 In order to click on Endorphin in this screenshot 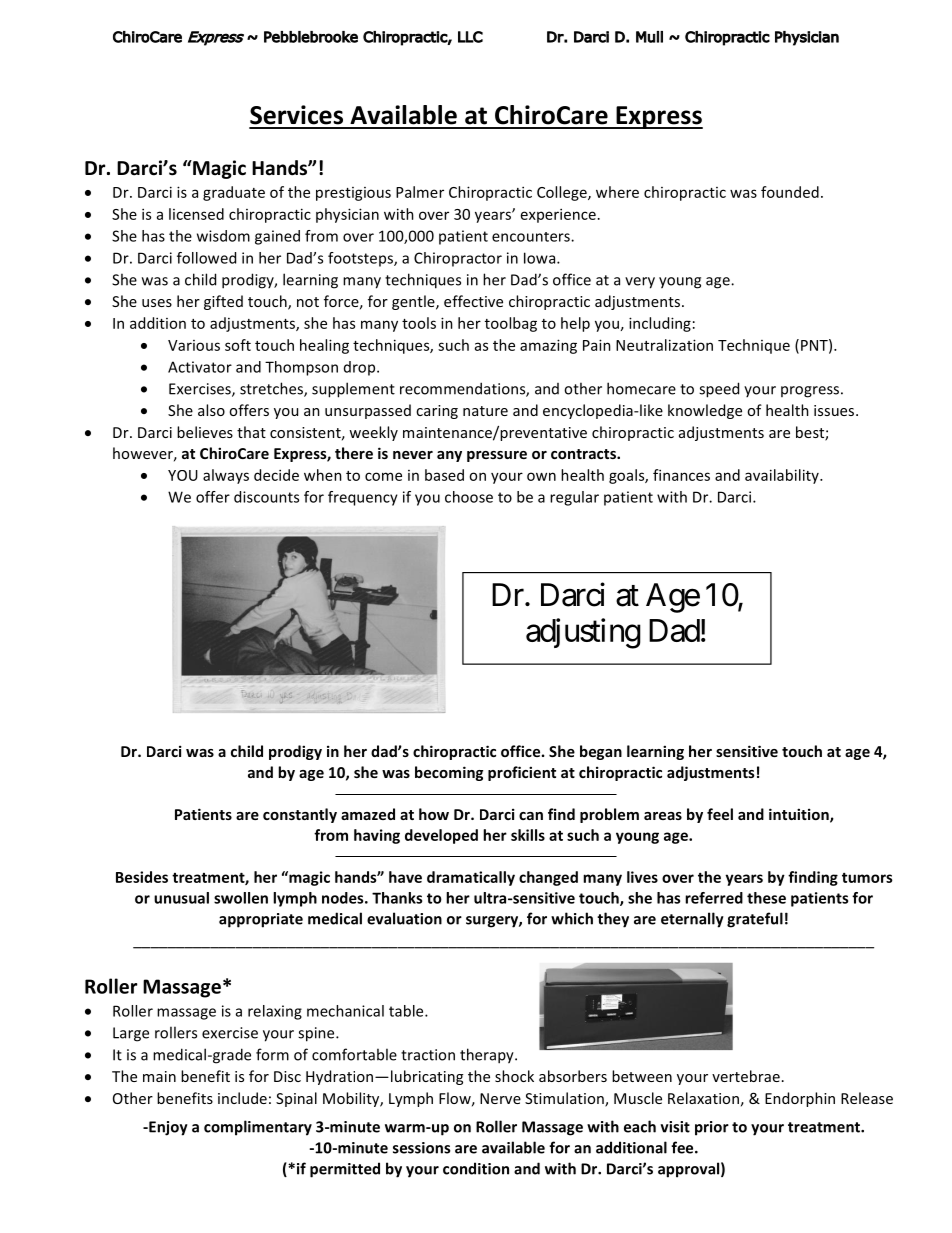, I will do `click(800, 1099)`.
